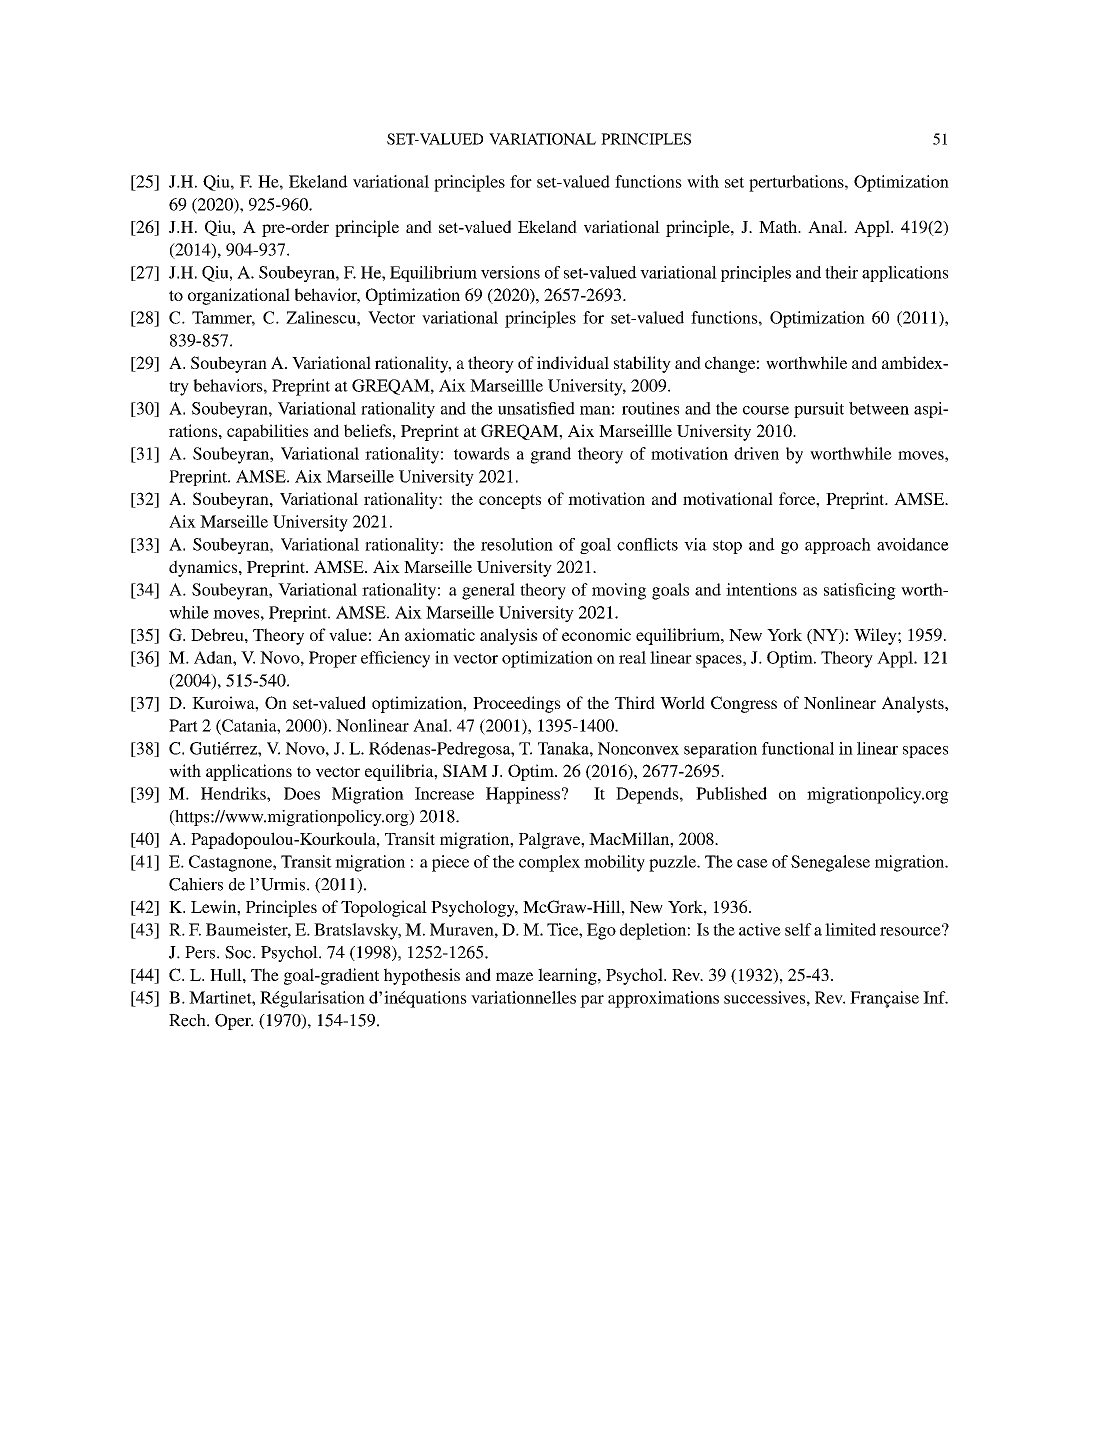  I want to click on organizational, so click(239, 296).
